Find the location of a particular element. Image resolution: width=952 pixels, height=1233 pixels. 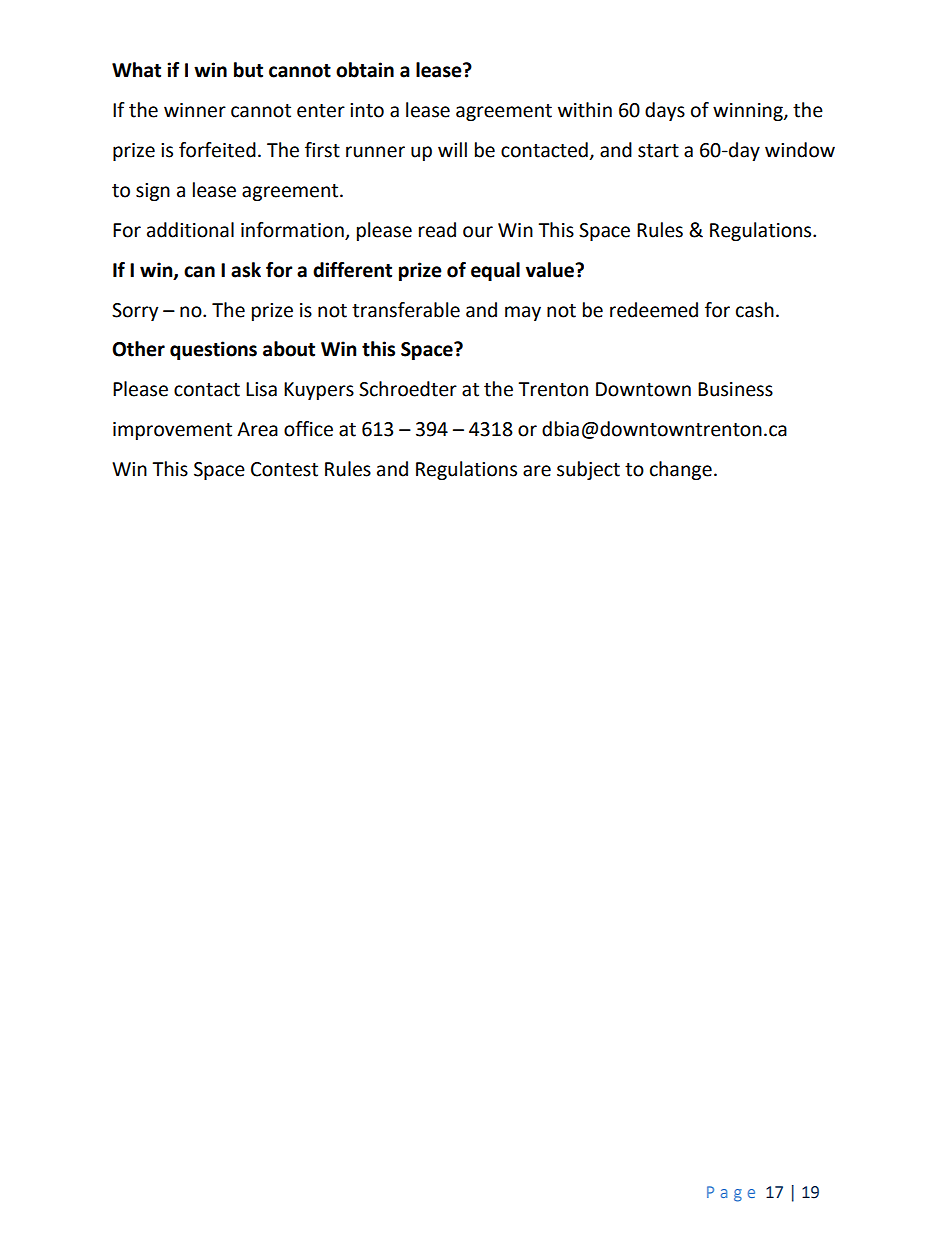

start is located at coordinates (658, 151).
